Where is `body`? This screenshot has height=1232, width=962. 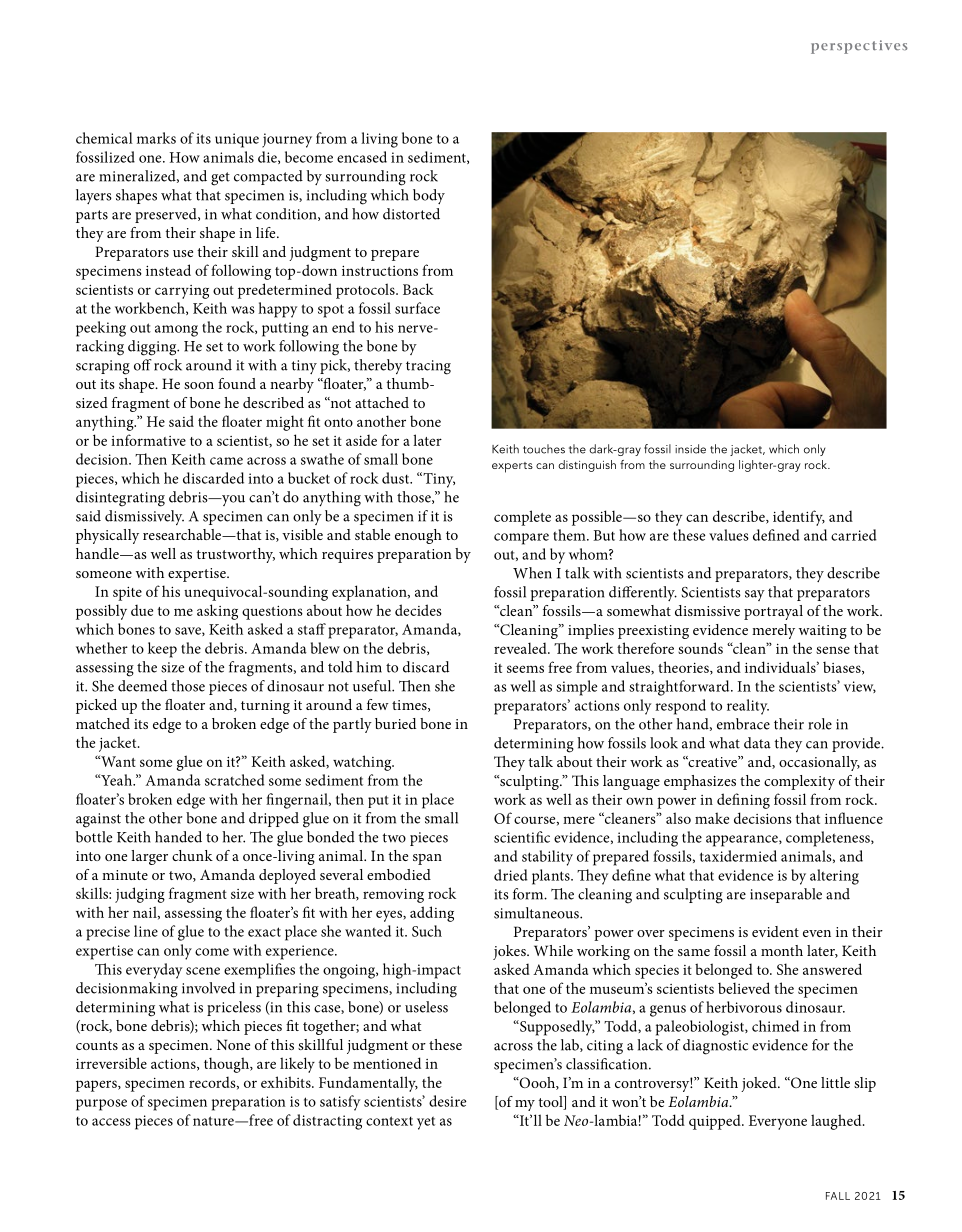 body is located at coordinates (429, 196).
